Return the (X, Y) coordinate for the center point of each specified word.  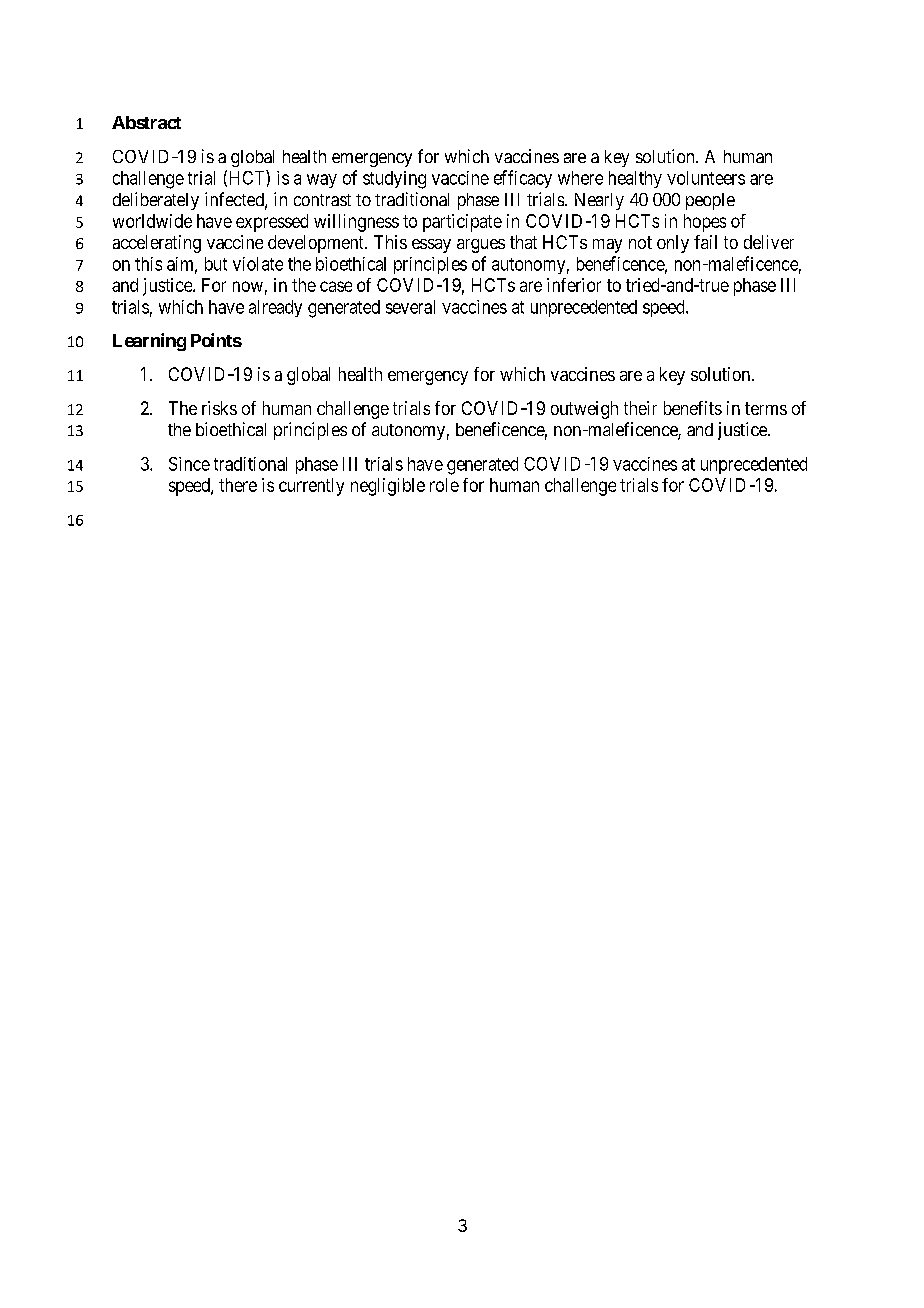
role (444, 485)
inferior (574, 285)
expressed (272, 223)
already (275, 308)
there (238, 485)
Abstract (146, 122)
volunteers (706, 178)
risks (219, 408)
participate (462, 223)
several (410, 307)
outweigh (584, 410)
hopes (705, 223)
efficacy (523, 179)
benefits (693, 408)
